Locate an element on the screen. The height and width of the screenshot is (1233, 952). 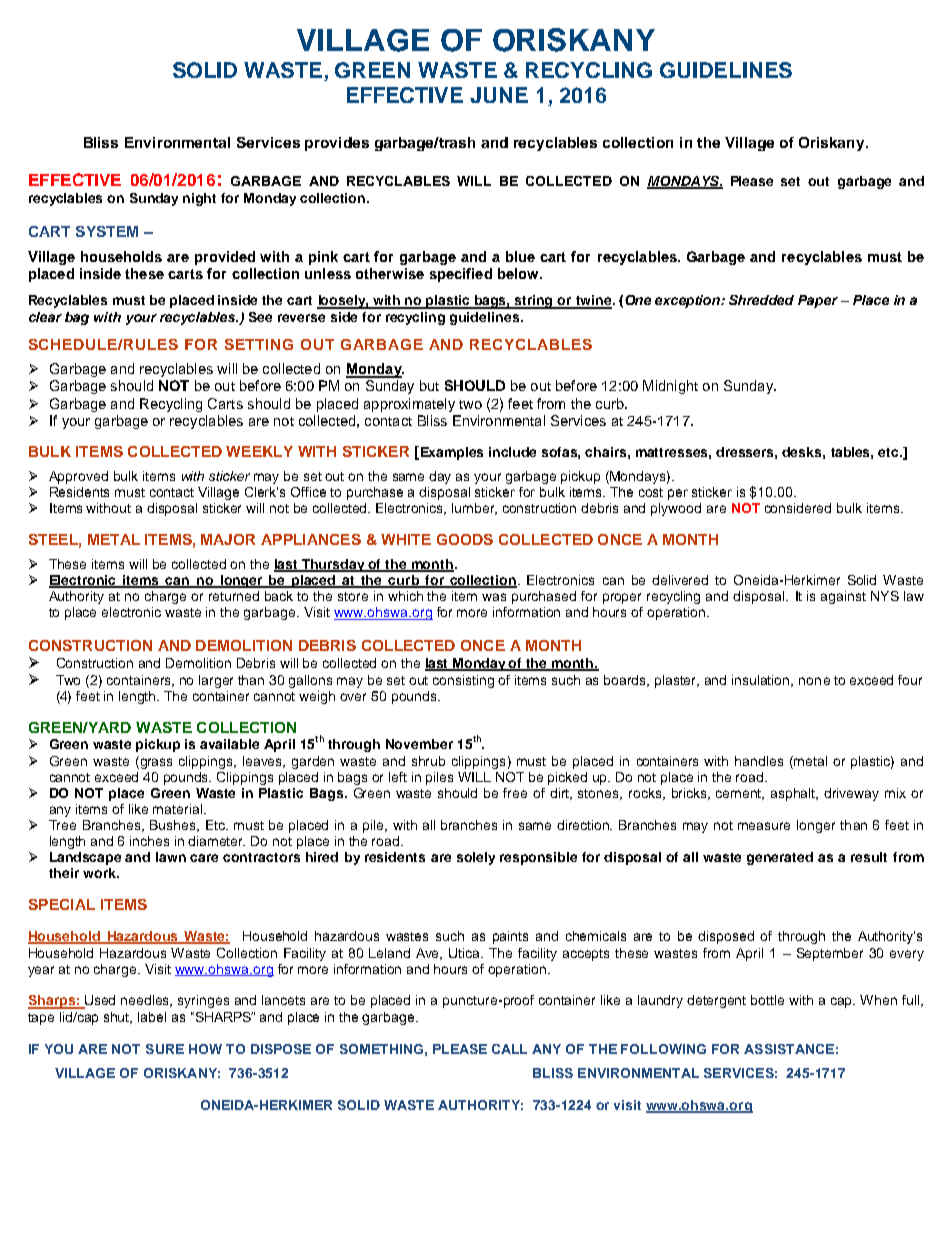
GOODS is located at coordinates (465, 539).
